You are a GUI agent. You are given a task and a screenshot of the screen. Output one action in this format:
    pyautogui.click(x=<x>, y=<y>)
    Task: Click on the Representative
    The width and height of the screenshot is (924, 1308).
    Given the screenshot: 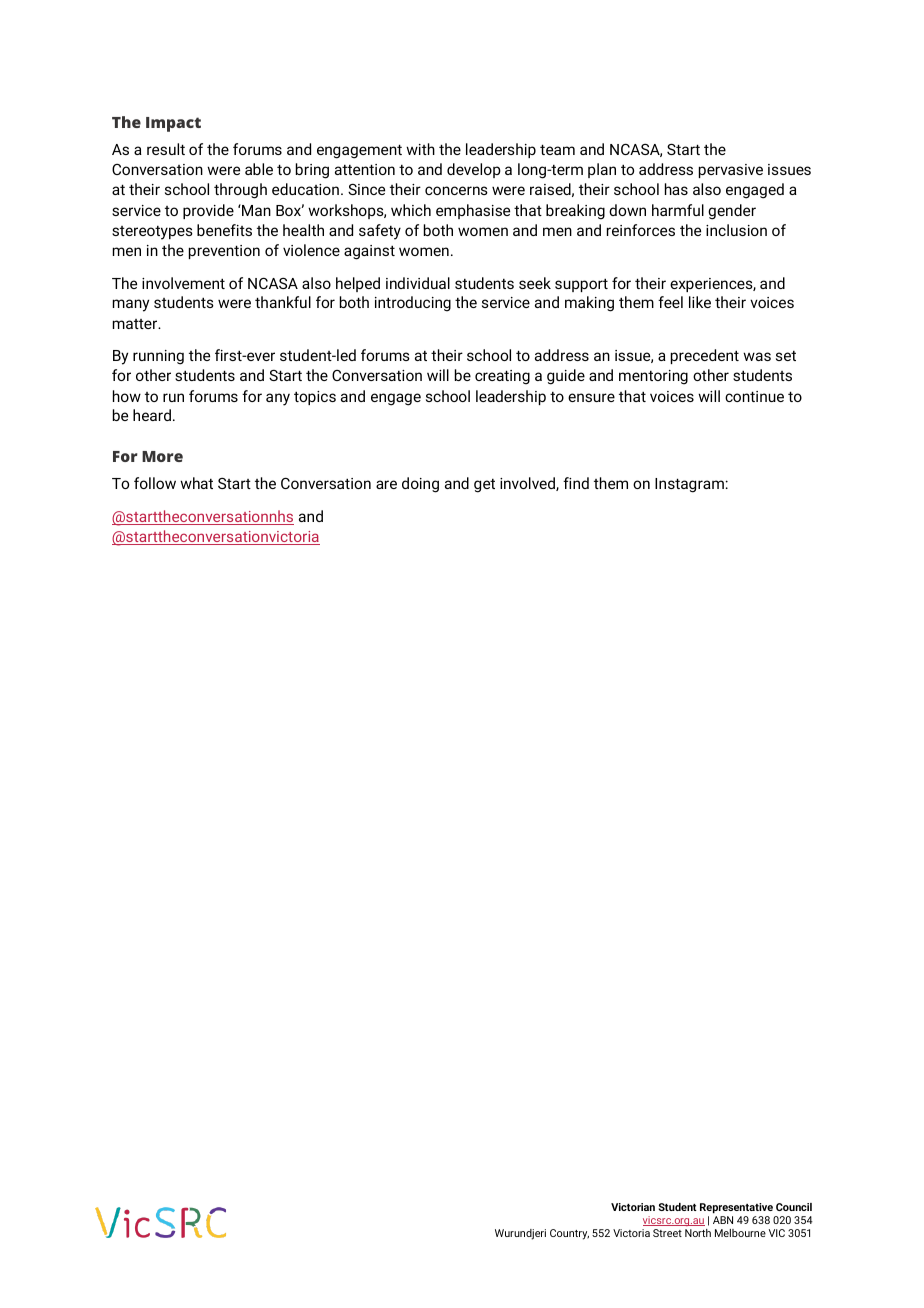 What is the action you would take?
    pyautogui.click(x=736, y=1208)
